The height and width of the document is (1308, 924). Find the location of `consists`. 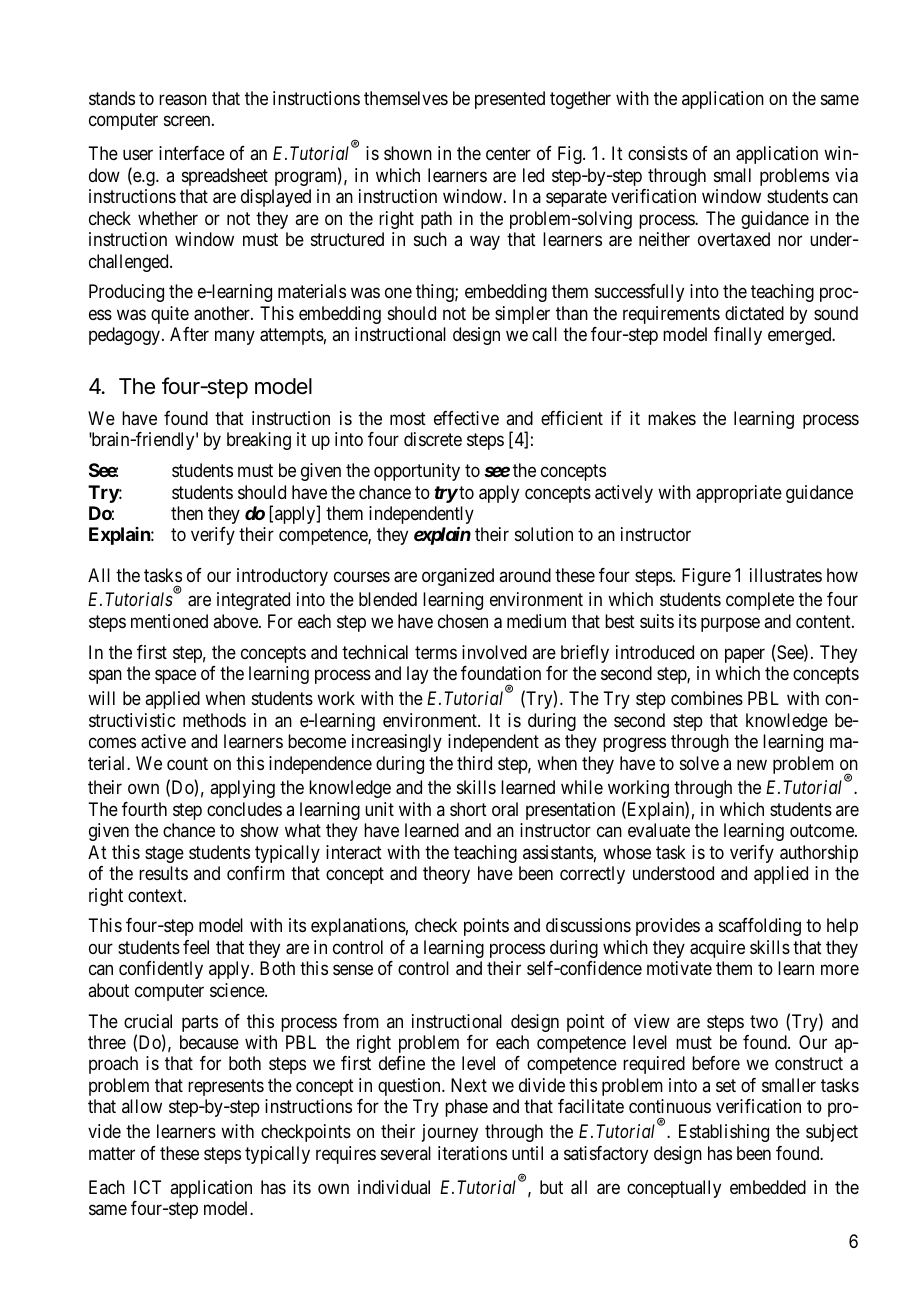

consists is located at coordinates (658, 153).
